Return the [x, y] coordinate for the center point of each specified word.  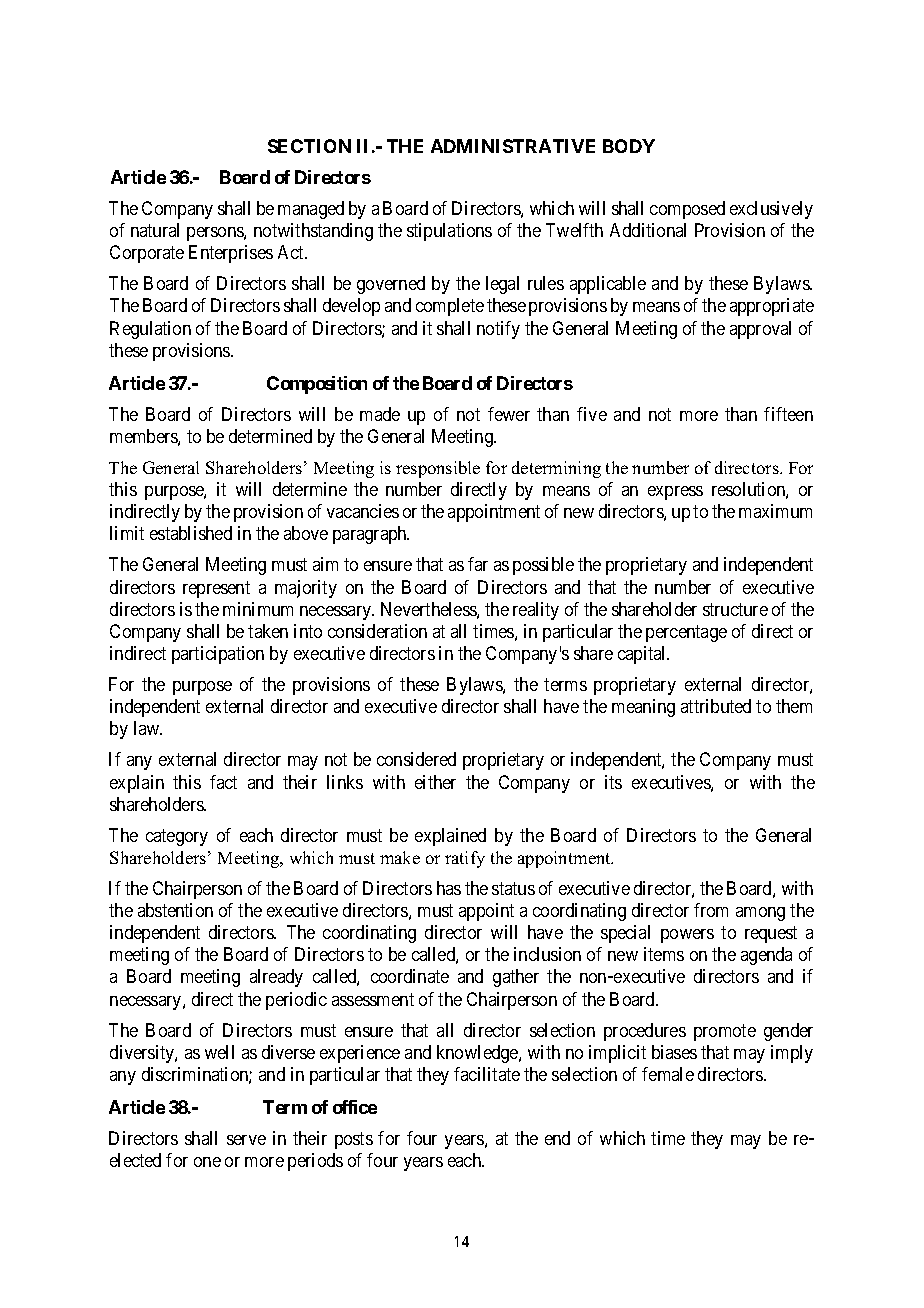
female [668, 1074]
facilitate [487, 1074]
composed [687, 210]
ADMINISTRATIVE [513, 146]
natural [155, 230]
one [207, 1162]
